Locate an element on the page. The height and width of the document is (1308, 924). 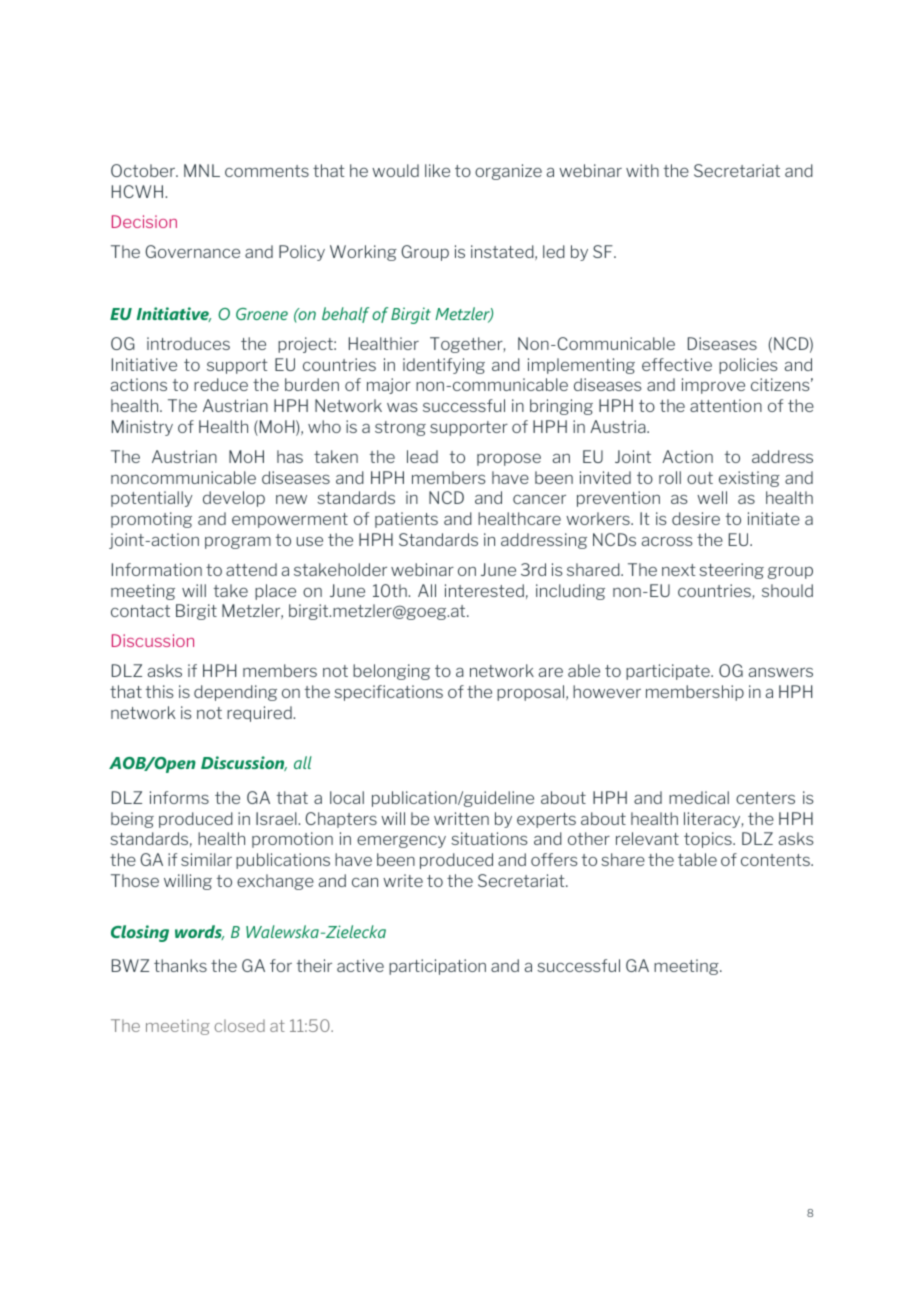
medical is located at coordinates (699, 797).
